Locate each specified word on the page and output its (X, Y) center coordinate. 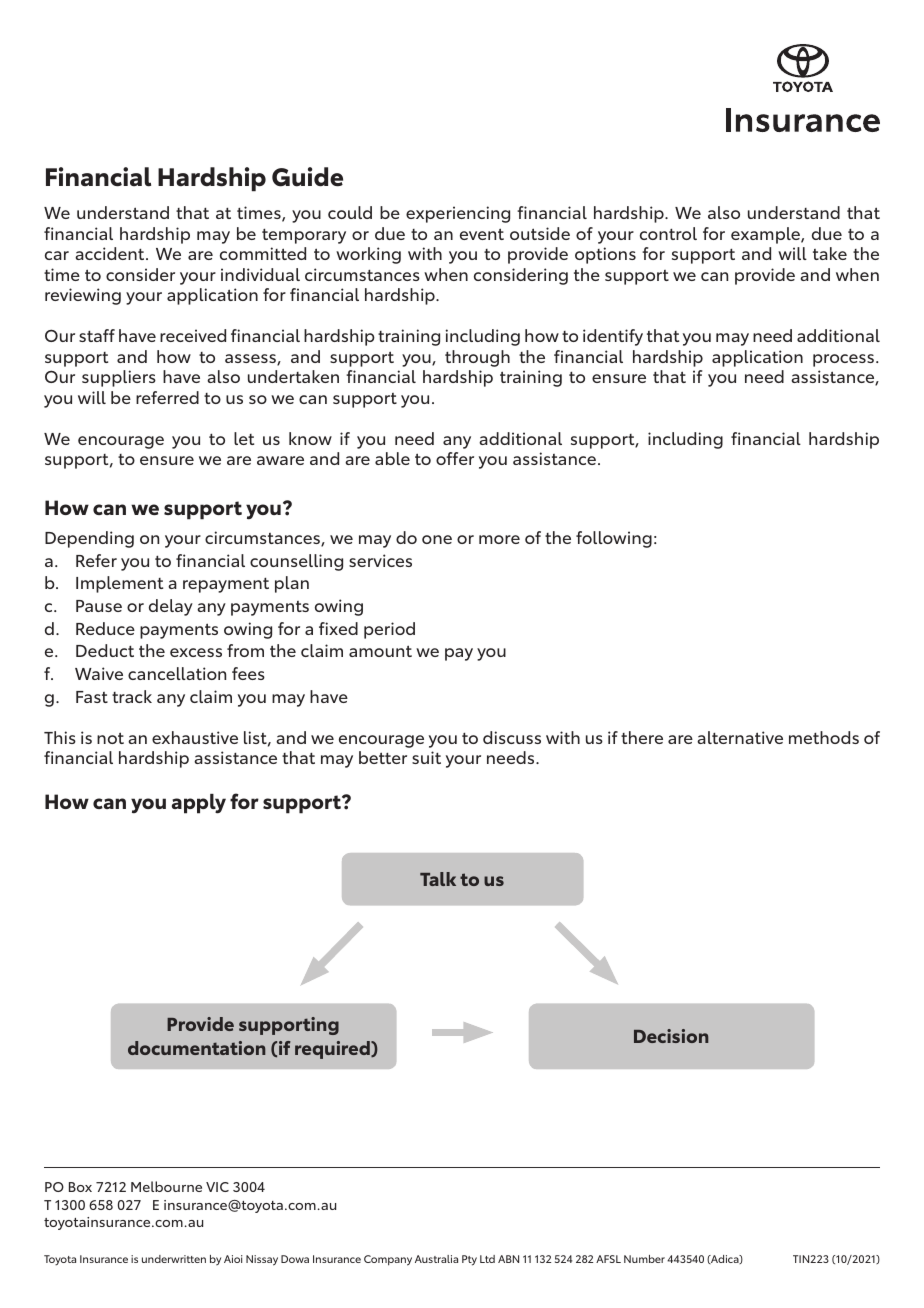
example (766, 235)
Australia (436, 1259)
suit (426, 757)
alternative (740, 737)
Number (644, 1259)
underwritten (174, 1259)
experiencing (458, 214)
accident (111, 253)
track (132, 696)
